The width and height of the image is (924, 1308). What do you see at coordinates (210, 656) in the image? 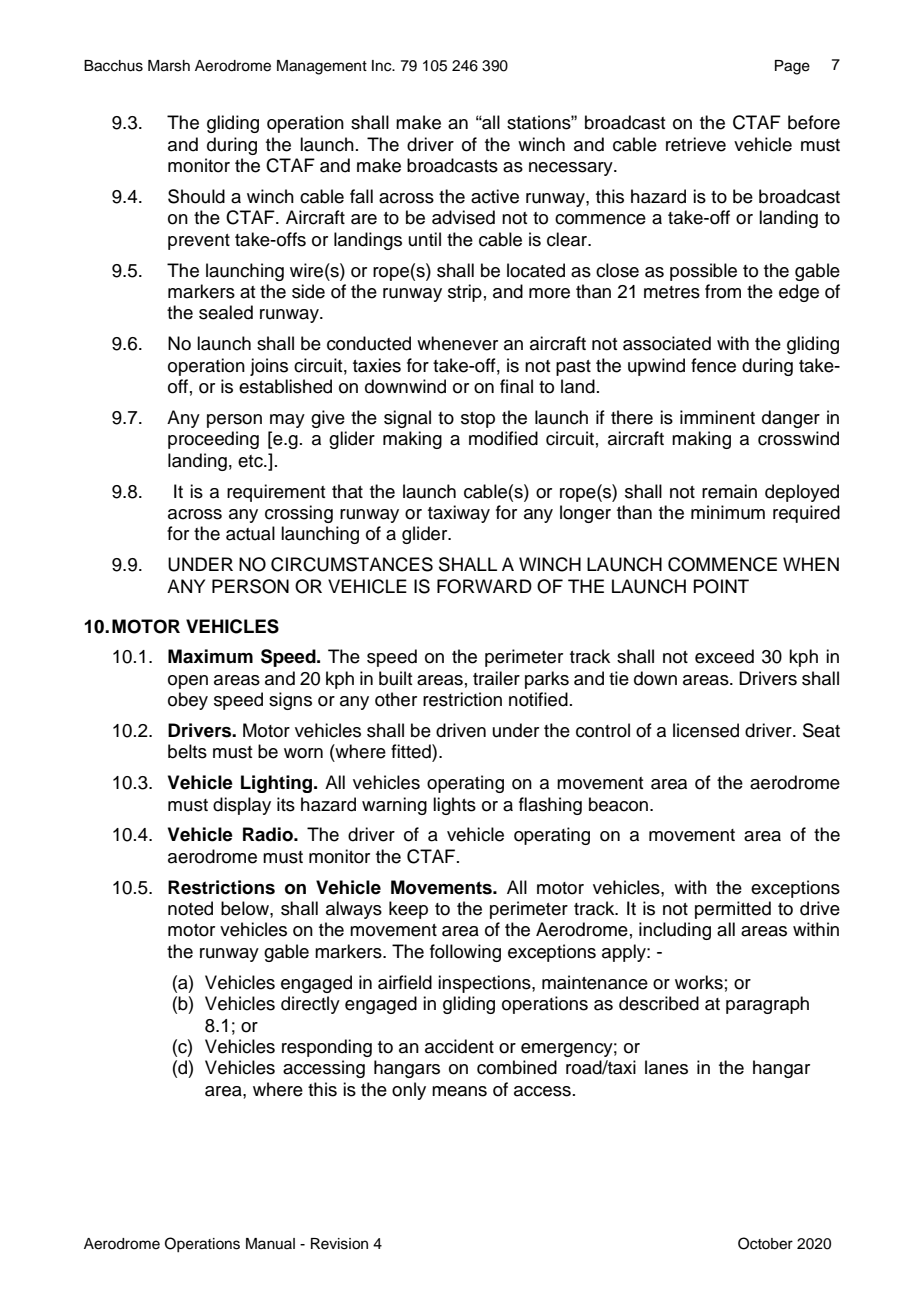
I see `Maximum` at bounding box center [210, 656].
